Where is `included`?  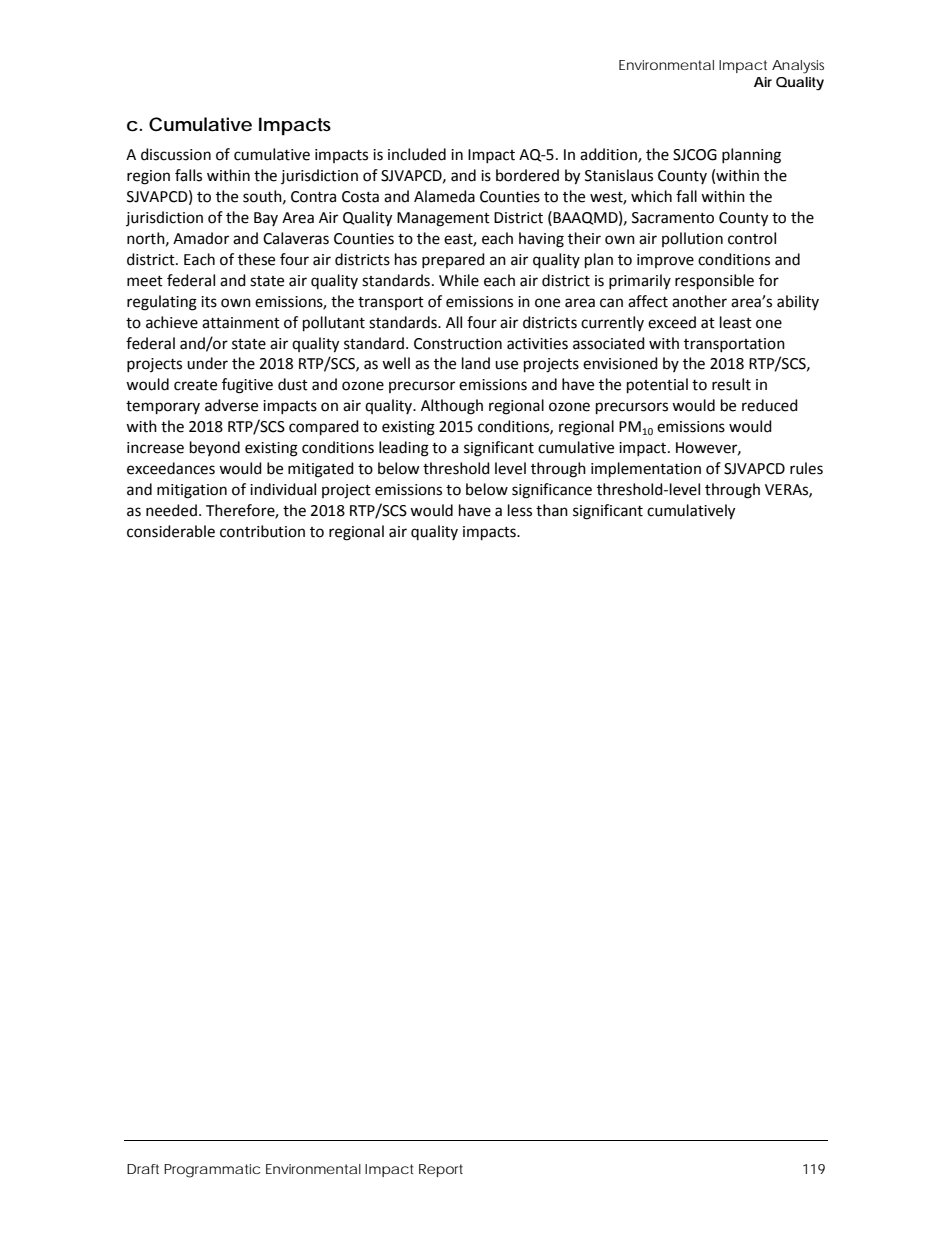
included is located at coordinates (417, 154).
